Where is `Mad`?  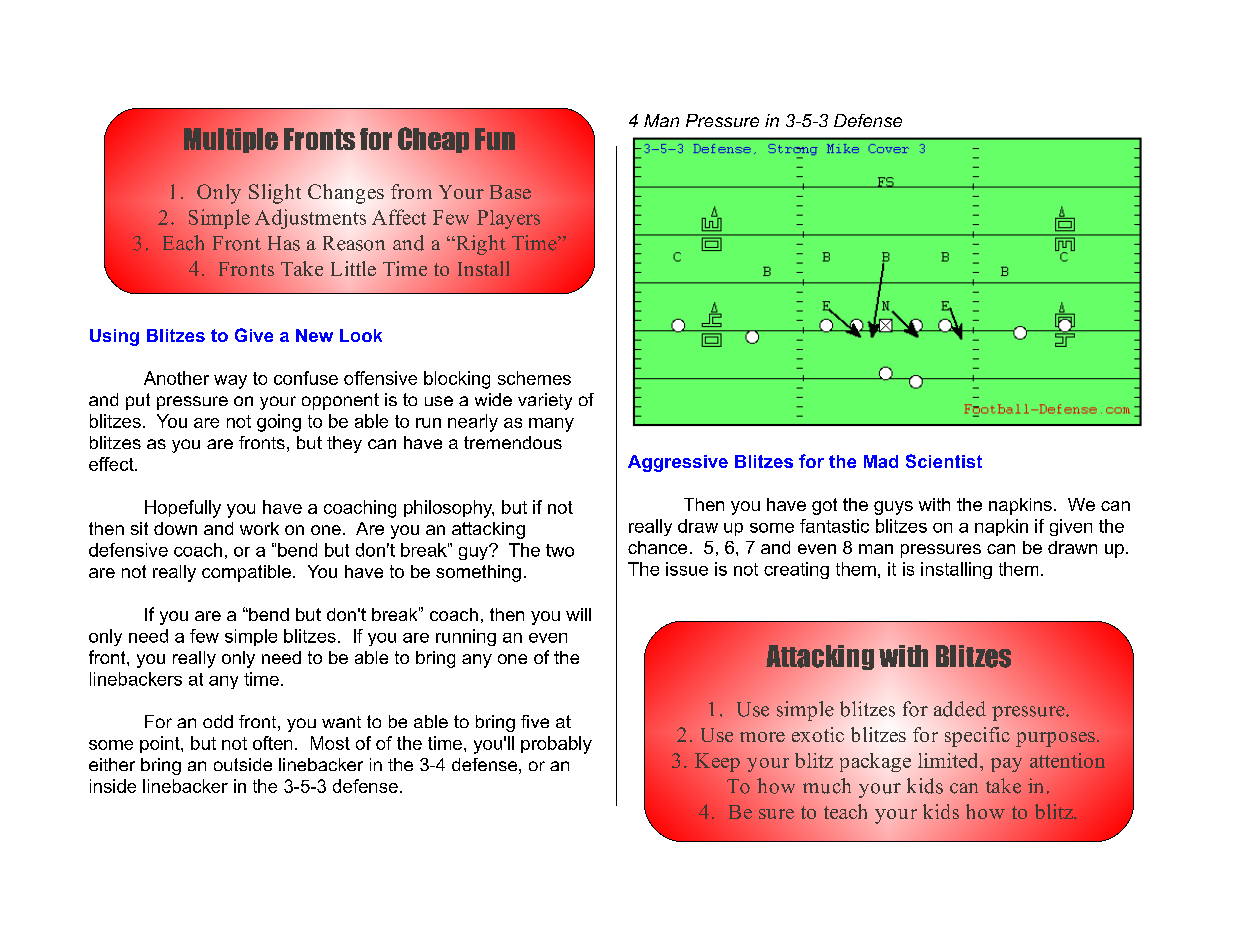 Mad is located at coordinates (881, 461).
